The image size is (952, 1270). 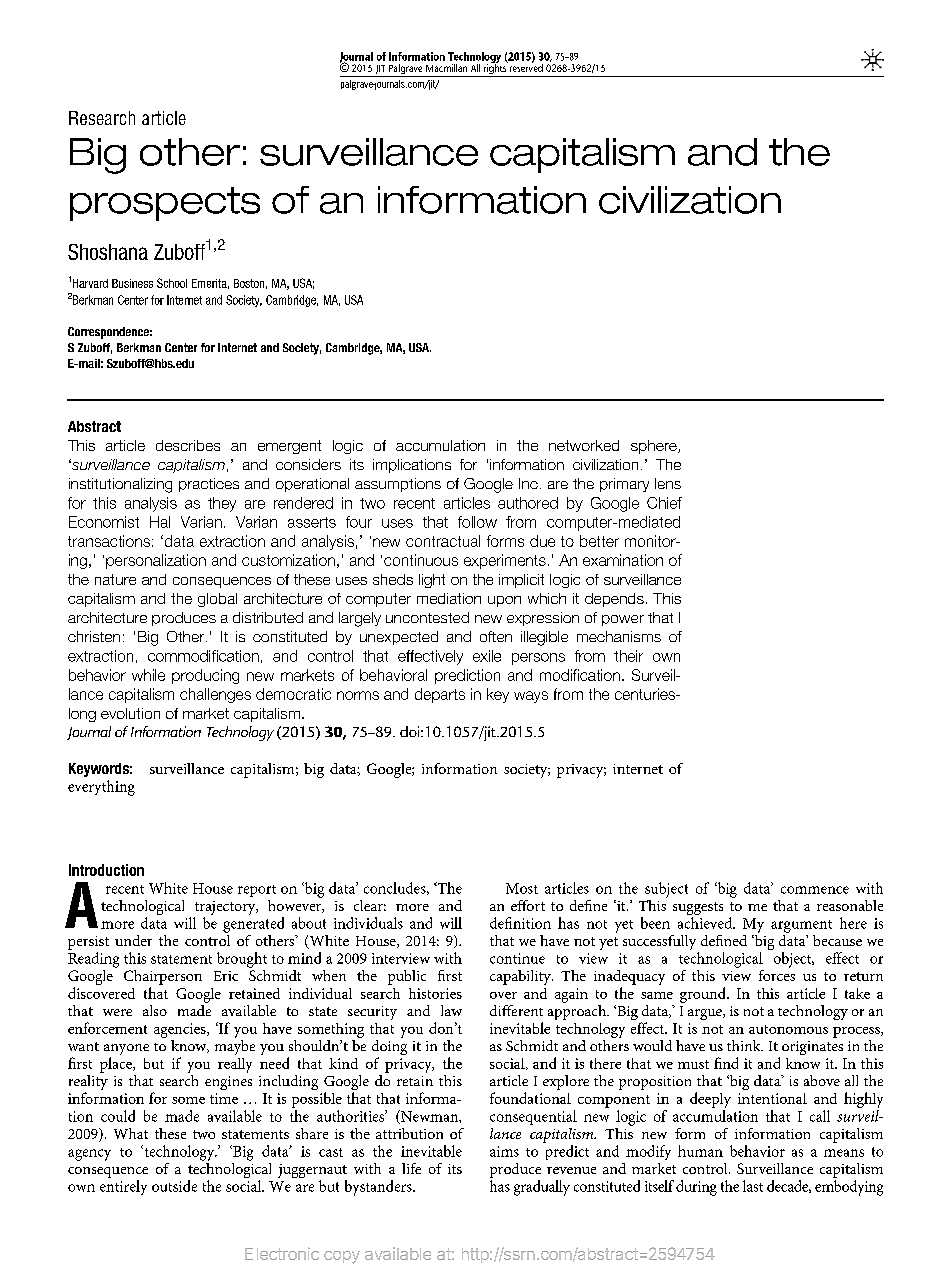 What do you see at coordinates (495, 69) in the screenshot?
I see `rights` at bounding box center [495, 69].
